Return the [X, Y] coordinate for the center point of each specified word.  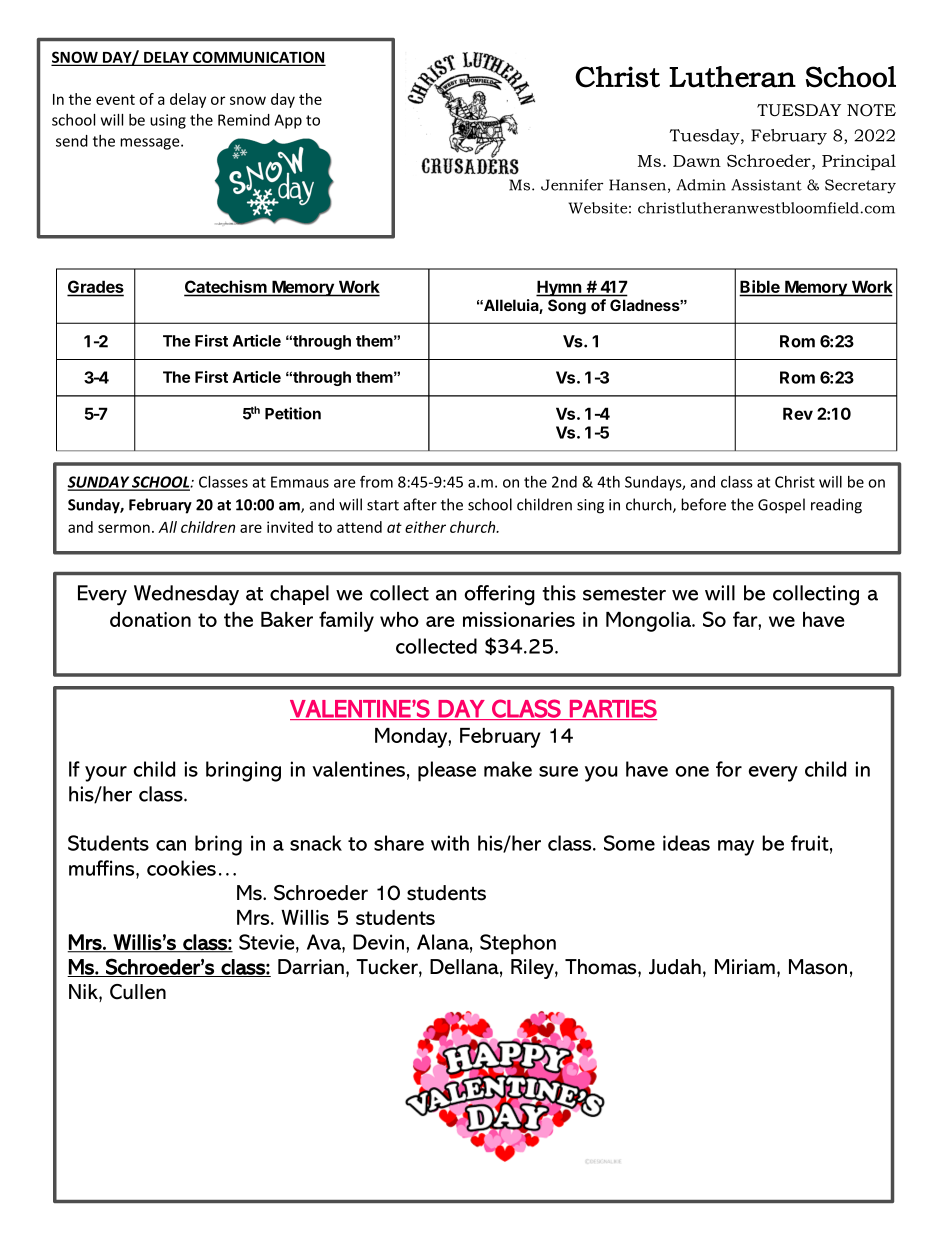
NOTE [871, 110]
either [425, 527]
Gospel [781, 506]
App [288, 121]
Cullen [138, 992]
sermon [124, 528]
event [115, 99]
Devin [378, 942]
